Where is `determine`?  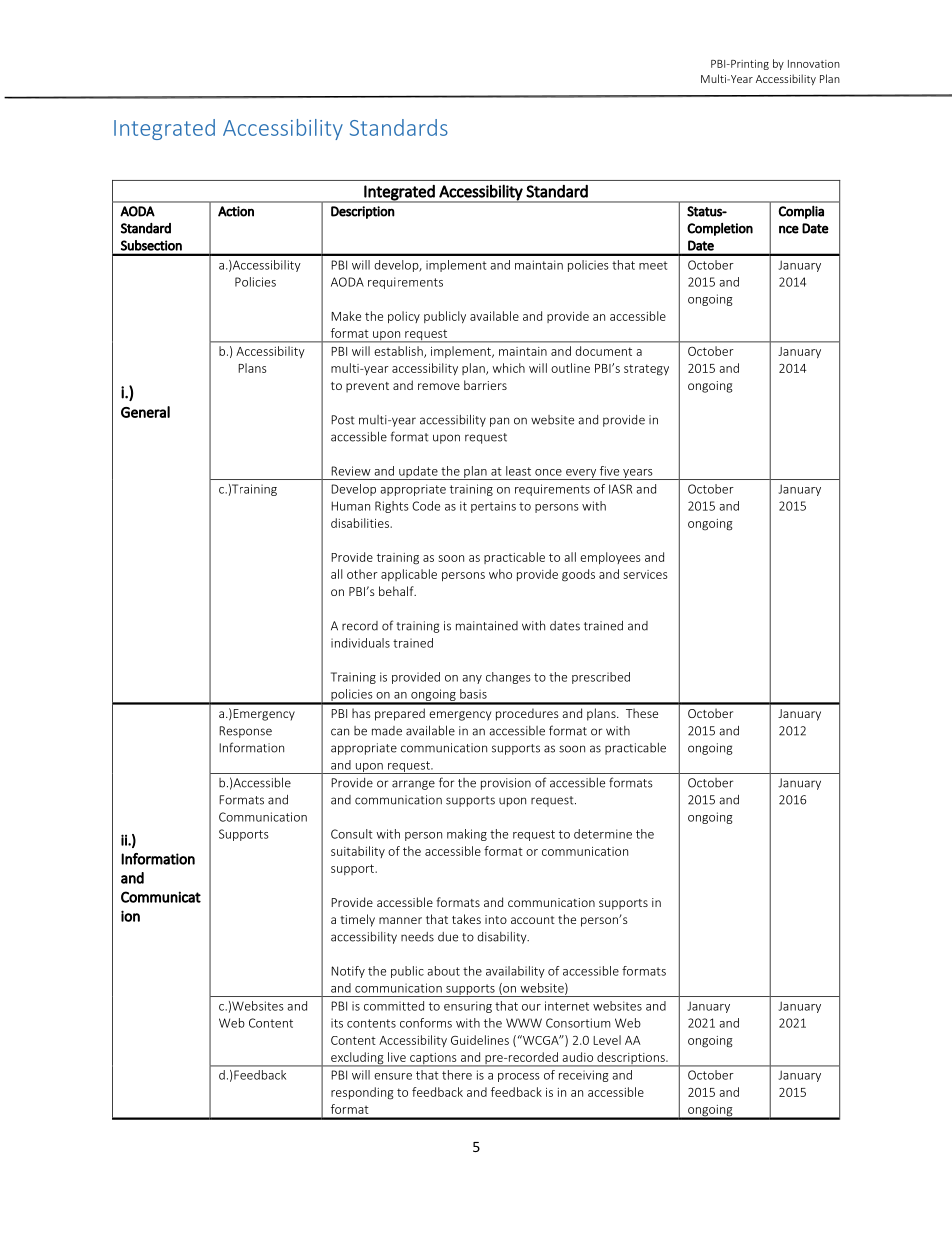
determine is located at coordinates (603, 834).
